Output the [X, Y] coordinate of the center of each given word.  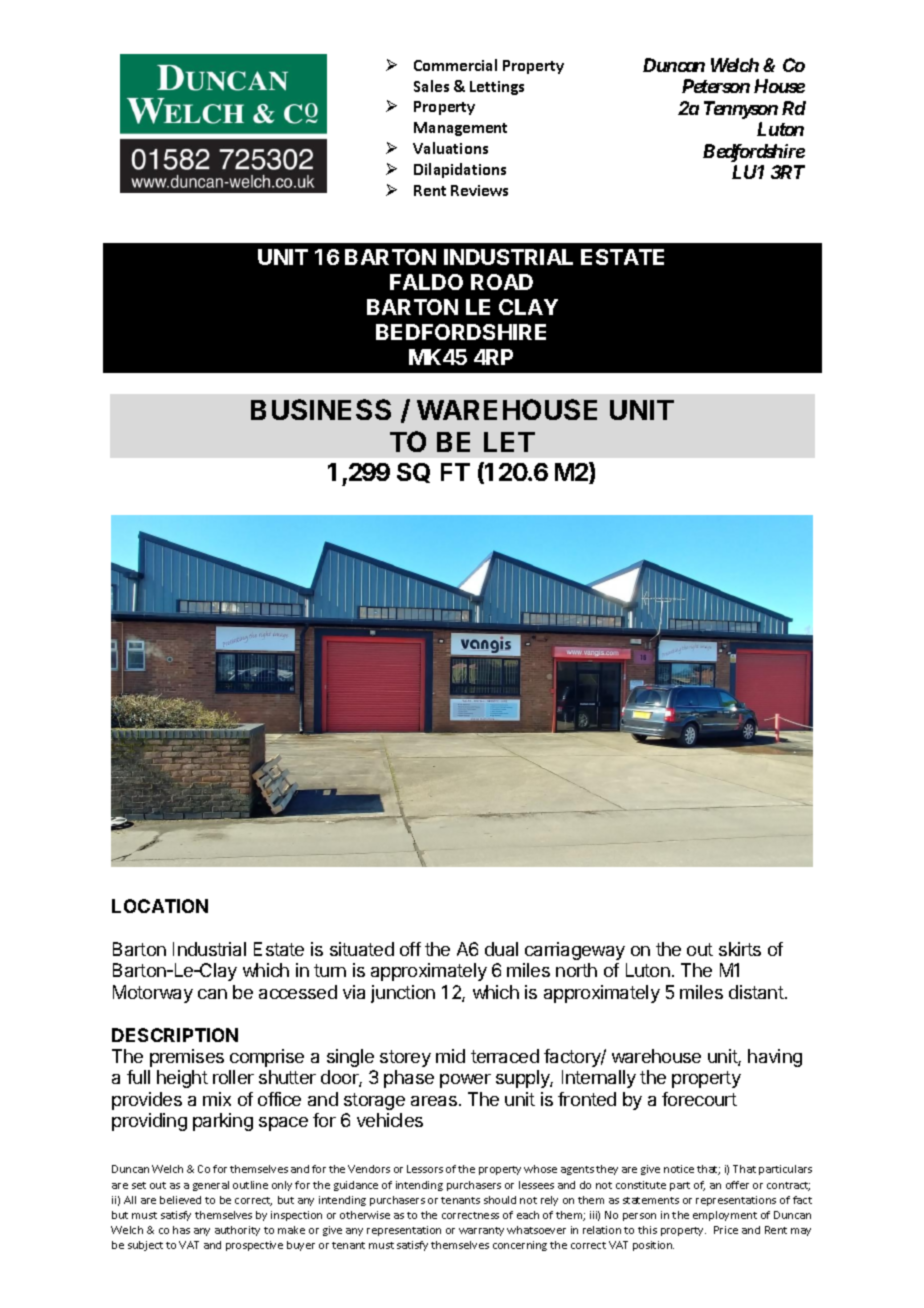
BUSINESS [321, 409]
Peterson [716, 86]
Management [460, 129]
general [211, 1186]
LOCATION [160, 906]
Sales [431, 86]
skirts [740, 949]
